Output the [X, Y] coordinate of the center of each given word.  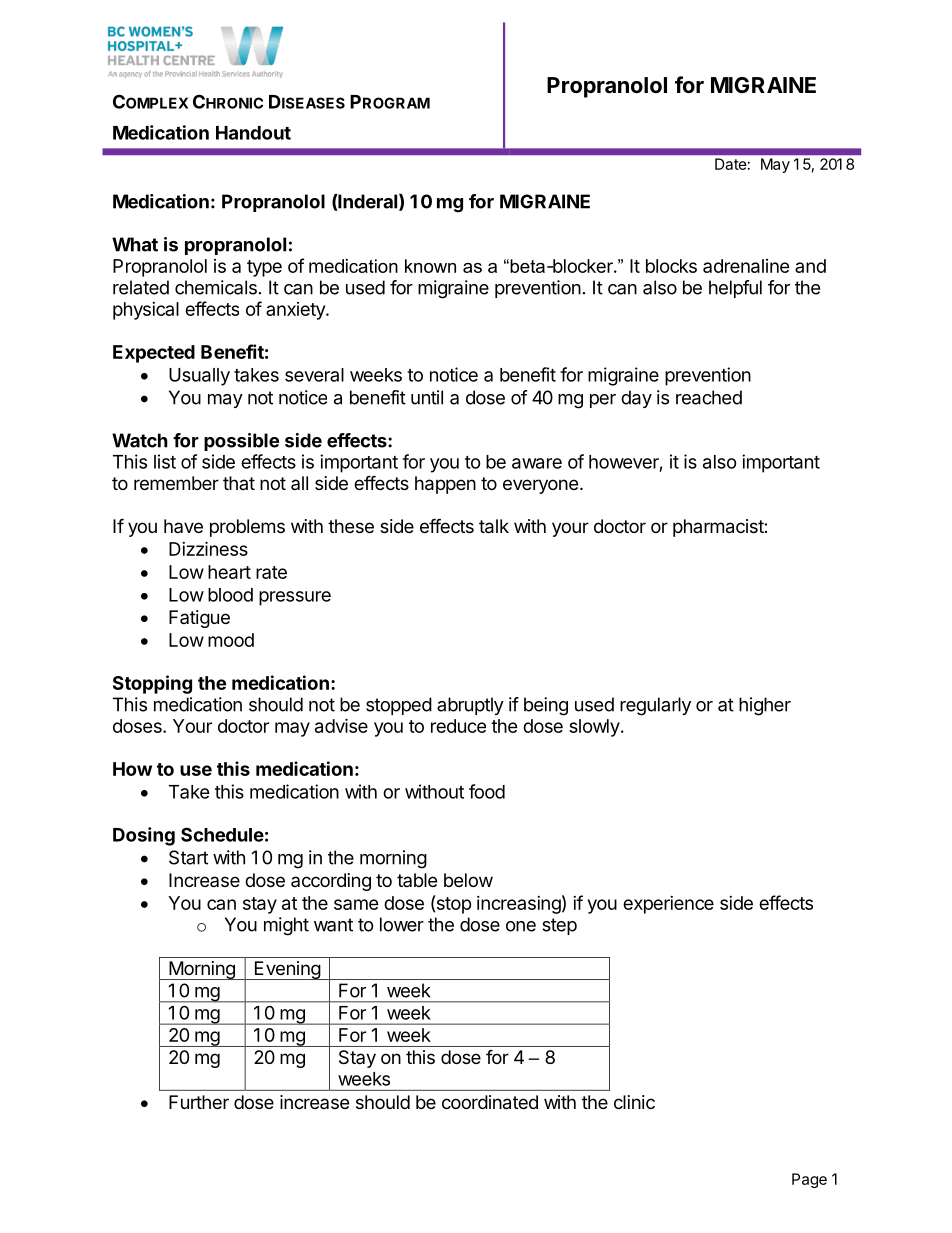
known [430, 266]
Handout [253, 133]
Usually [199, 377]
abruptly [470, 706]
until [427, 397]
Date [730, 164]
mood [231, 640]
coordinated [490, 1102]
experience [668, 905]
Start [188, 857]
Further [199, 1102]
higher [765, 706]
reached [709, 397]
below [468, 880]
